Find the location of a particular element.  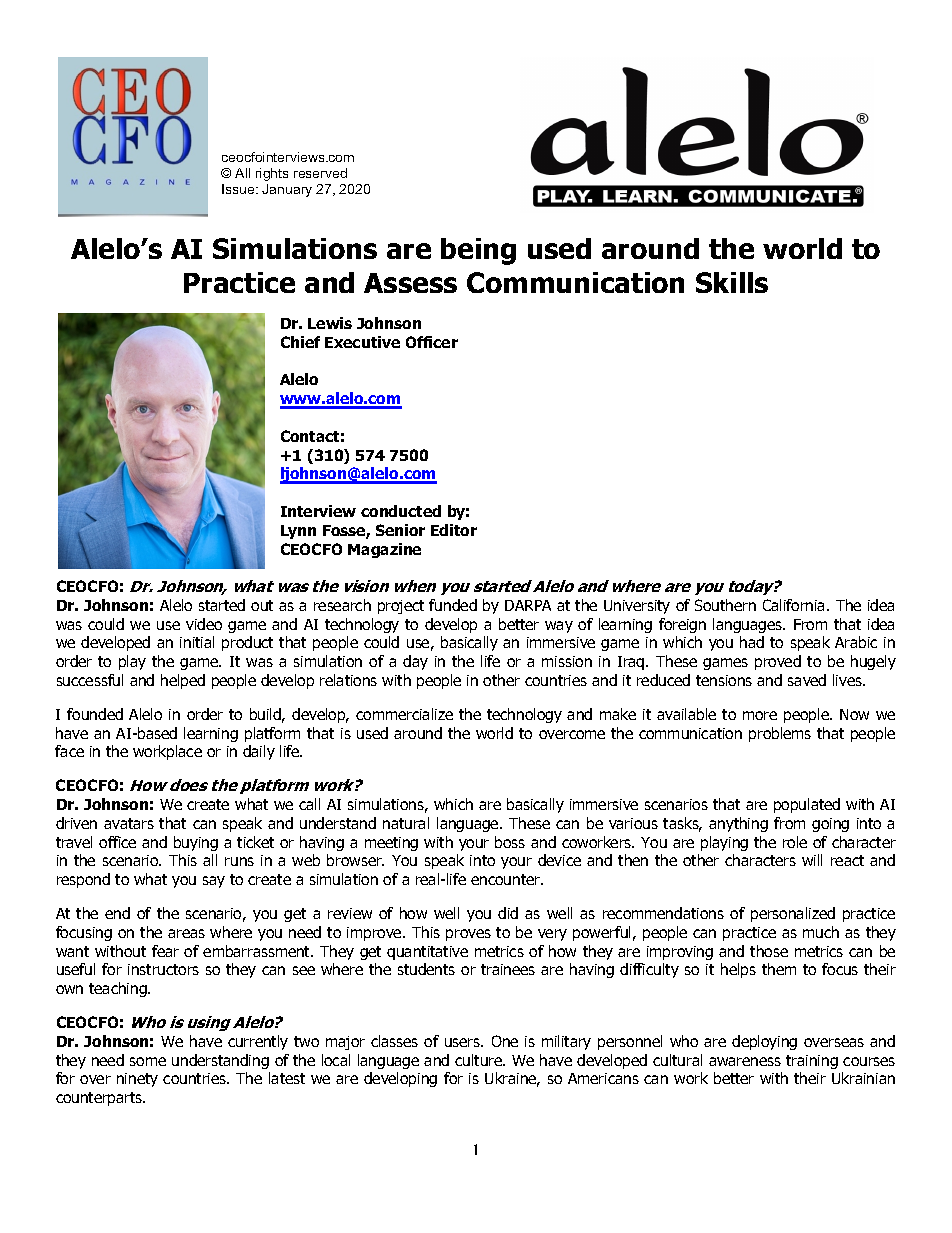

say is located at coordinates (214, 882).
